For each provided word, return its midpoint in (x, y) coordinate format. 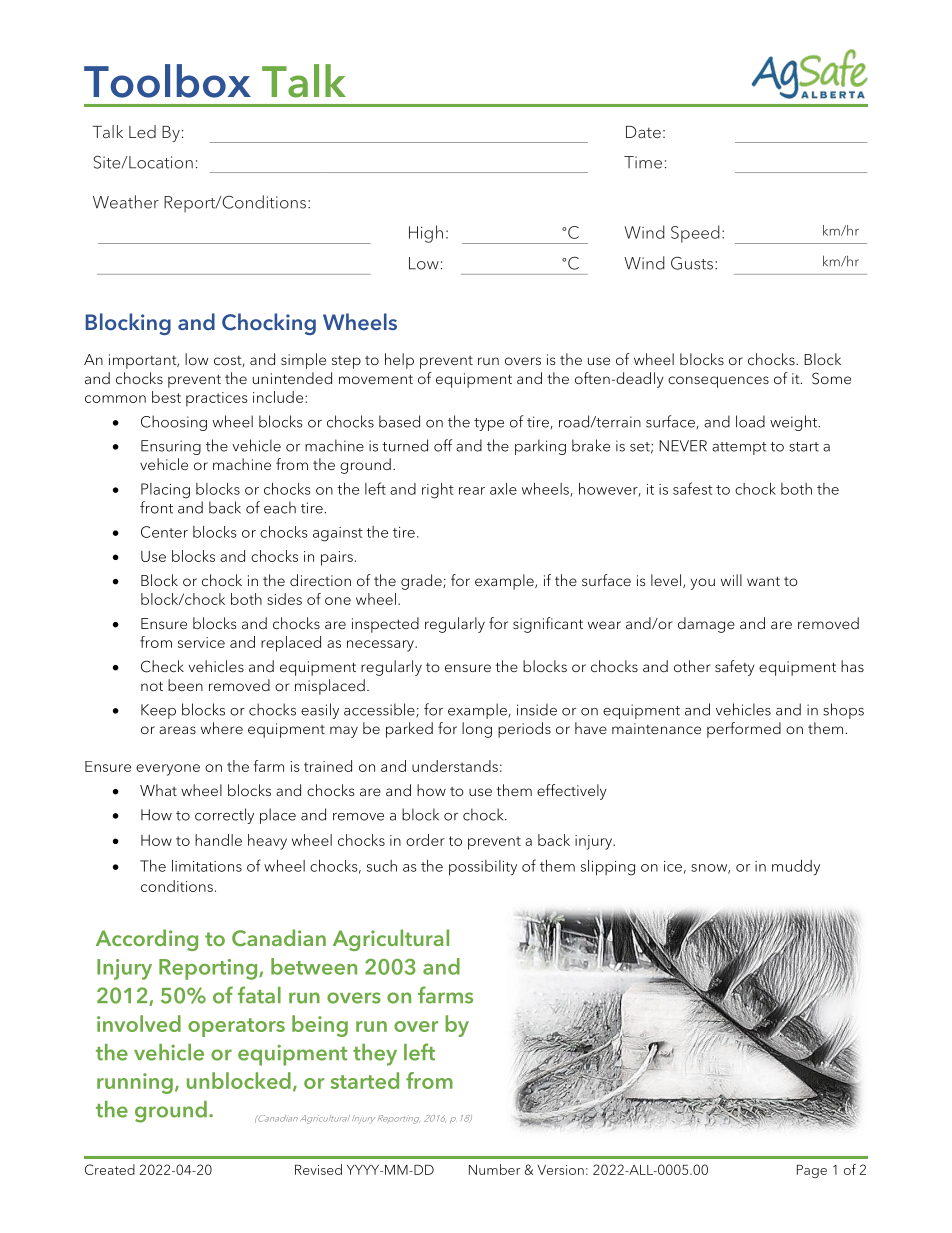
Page (812, 1171)
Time (643, 162)
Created (110, 1169)
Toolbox (167, 81)
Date (643, 132)
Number (494, 1169)
